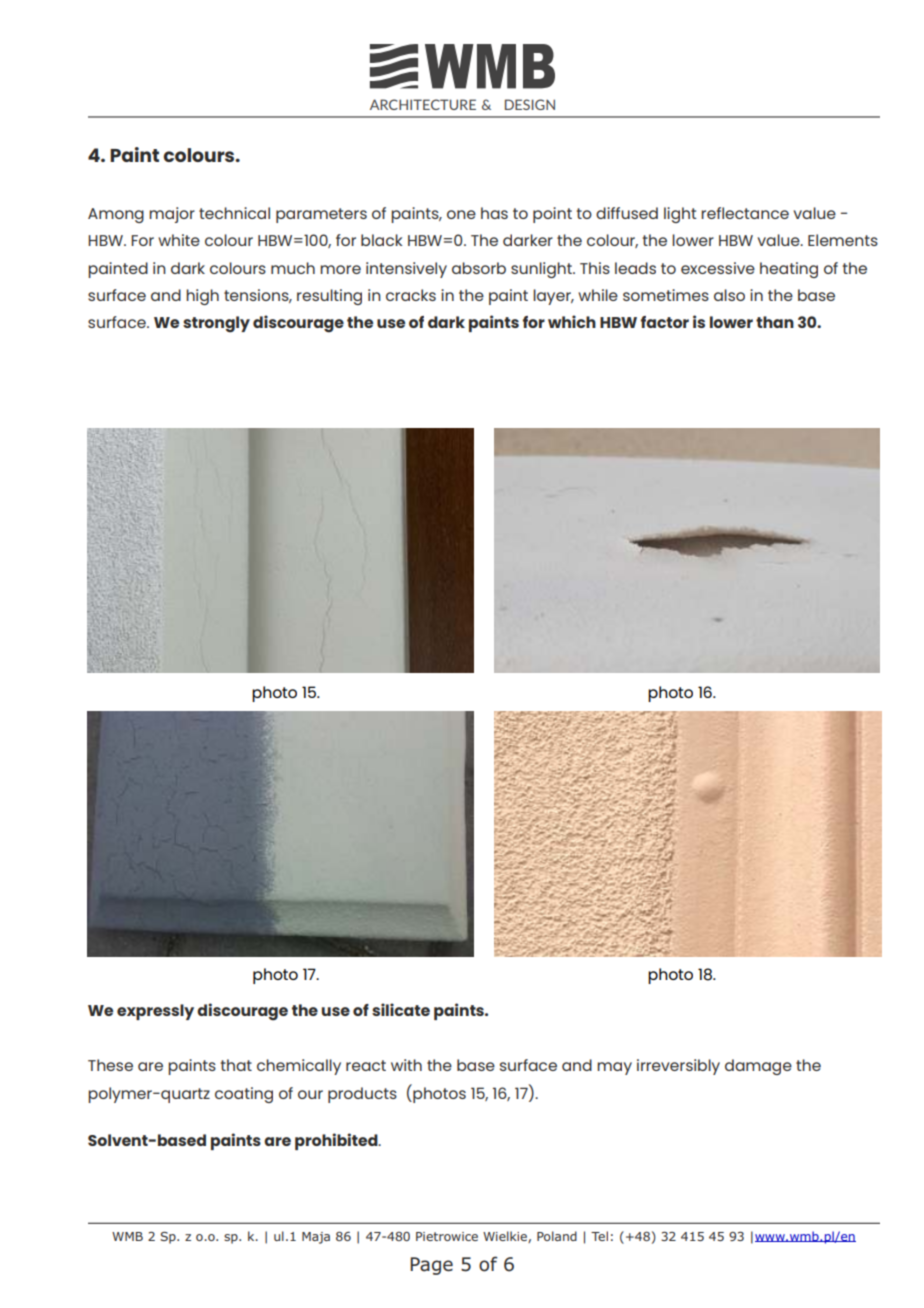 The image size is (924, 1308). I want to click on expressly, so click(155, 1012).
